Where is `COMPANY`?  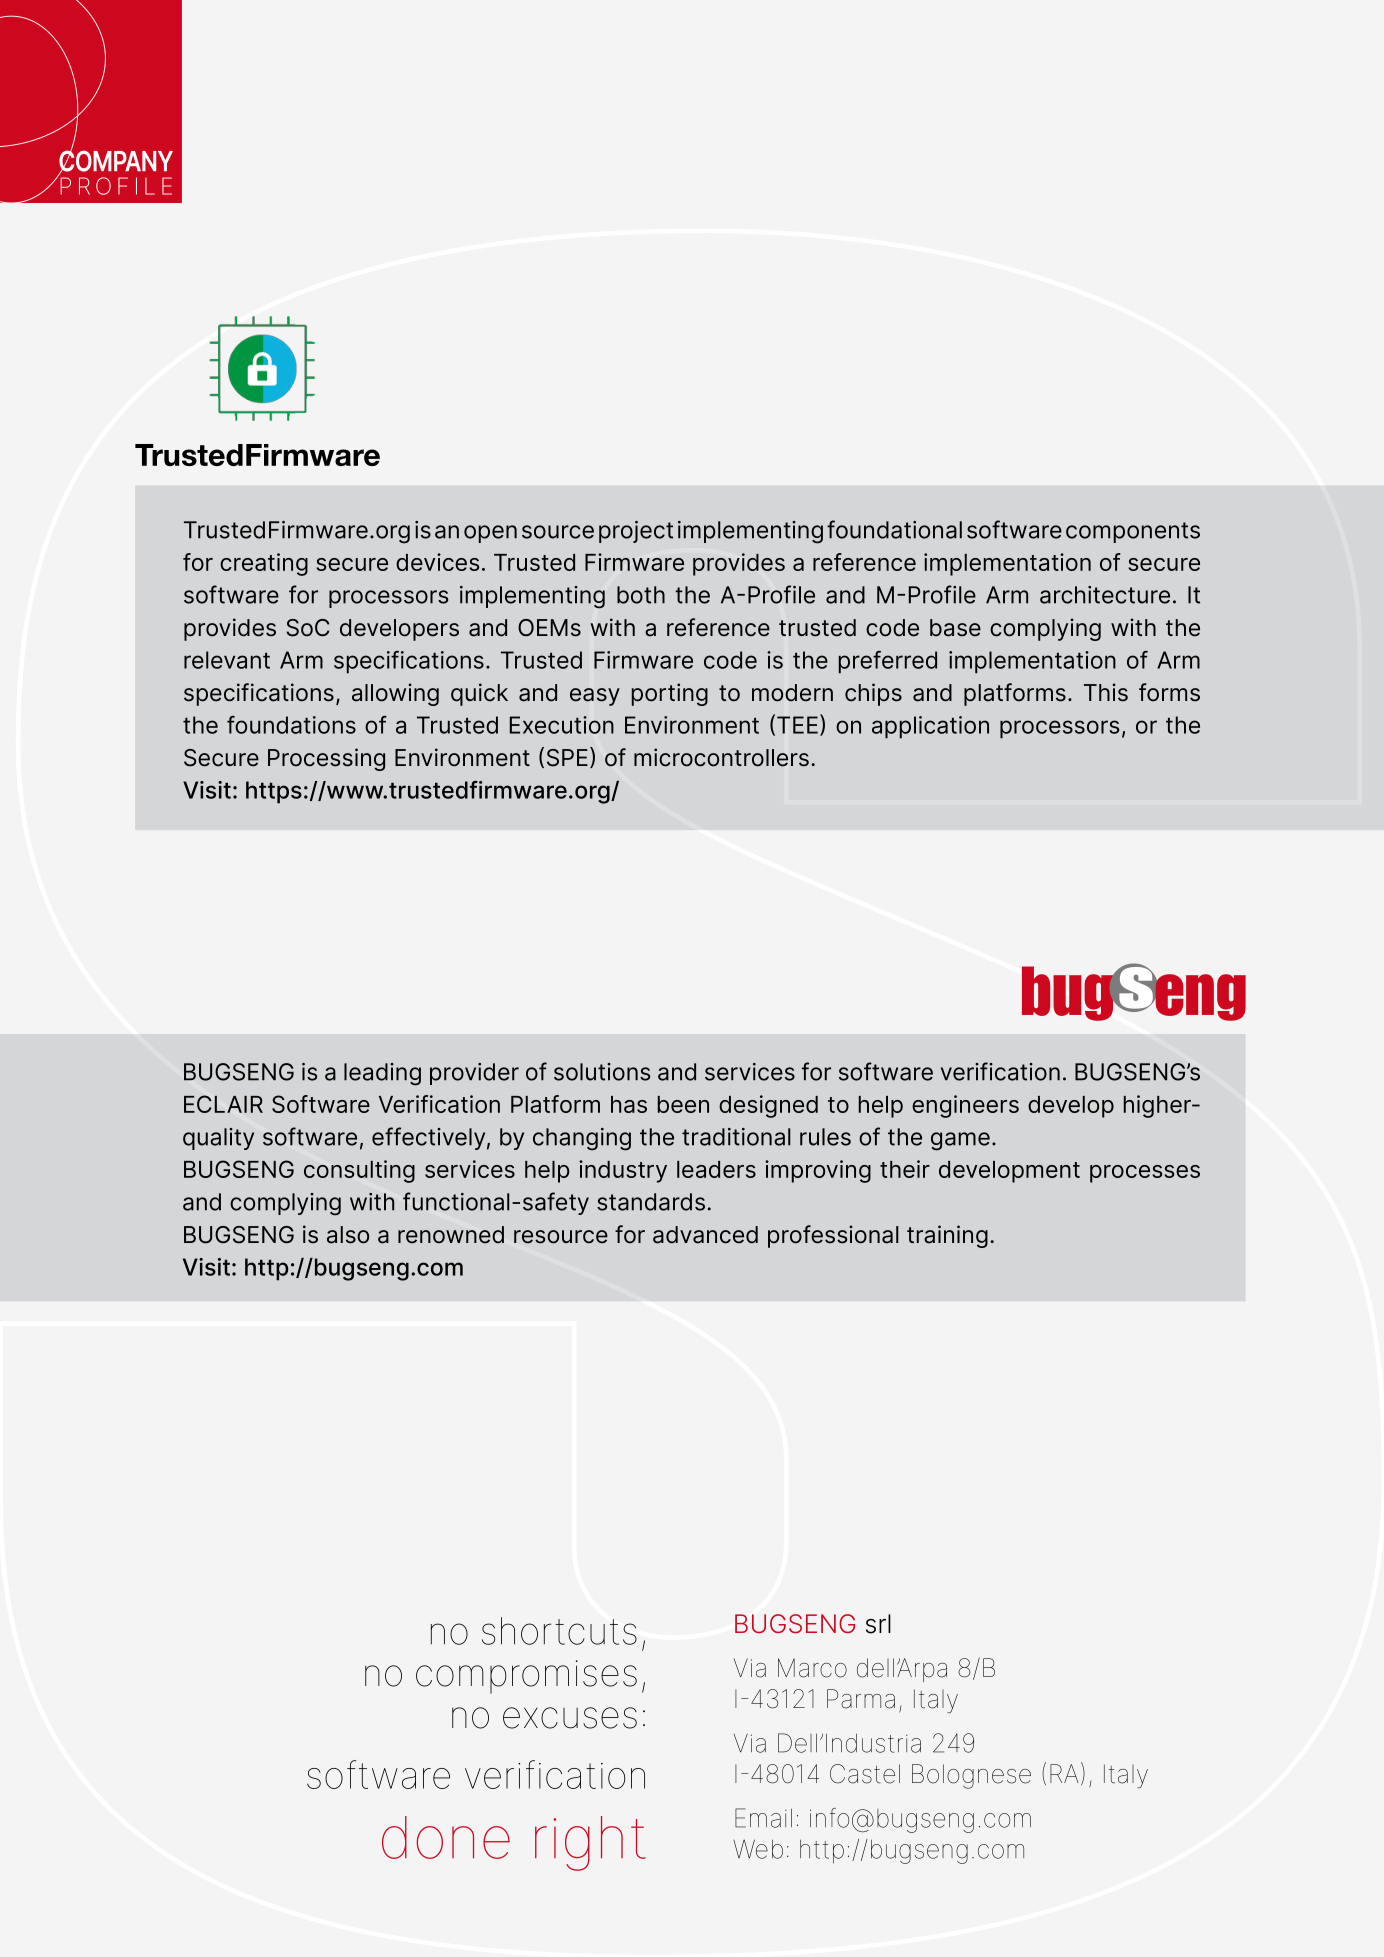 COMPANY is located at coordinates (116, 161).
